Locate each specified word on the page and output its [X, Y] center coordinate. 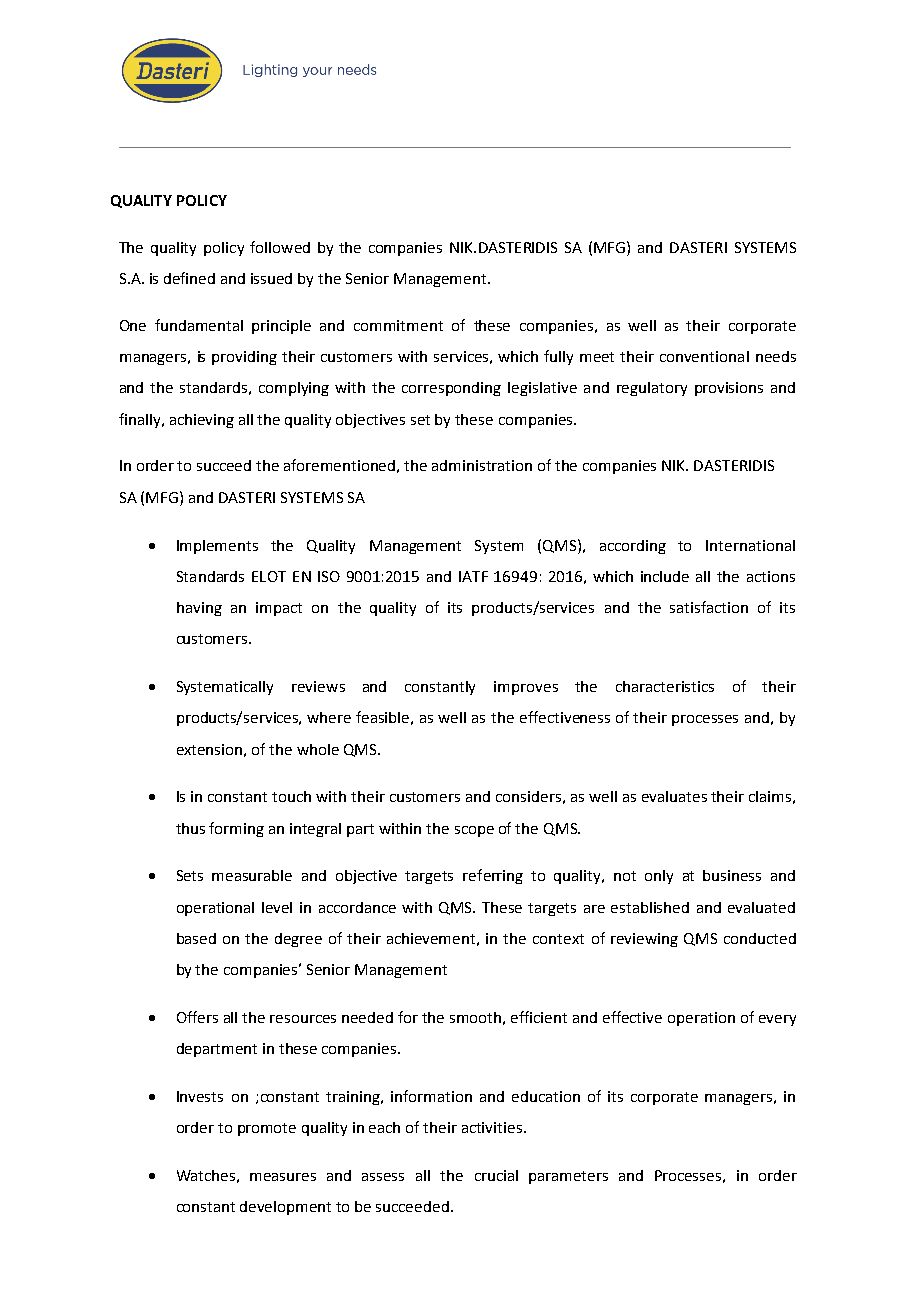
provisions [729, 389]
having [199, 609]
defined [189, 278]
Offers [197, 1017]
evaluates [674, 796]
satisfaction [709, 607]
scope [474, 831]
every [777, 1020]
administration [482, 465]
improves [526, 688]
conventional [704, 356]
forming [236, 829]
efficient [539, 1017]
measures [283, 1177]
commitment [398, 325]
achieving [202, 421]
